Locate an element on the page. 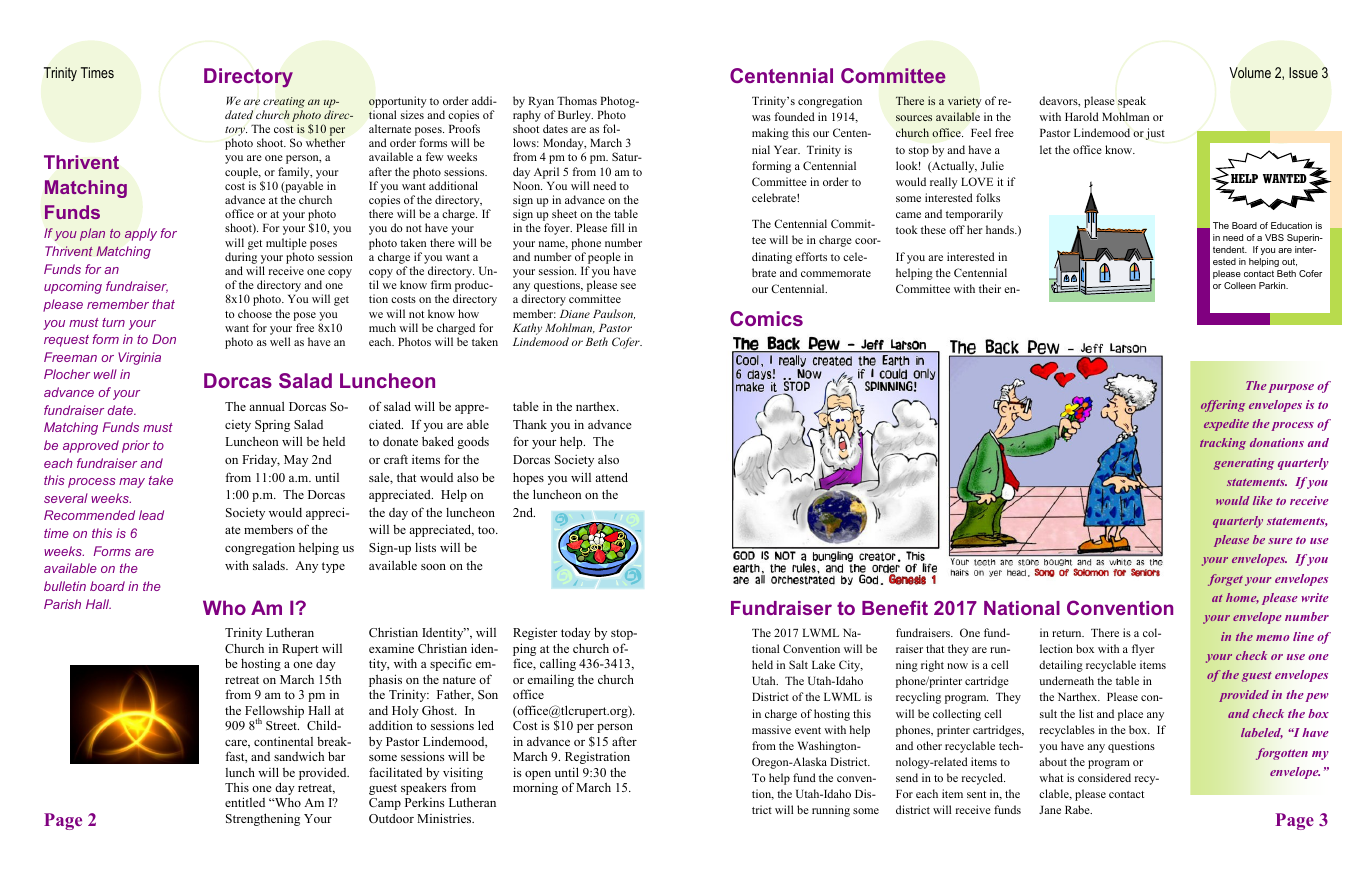 Image resolution: width=1372 pixels, height=887 pixels. entitled is located at coordinates (245, 802).
